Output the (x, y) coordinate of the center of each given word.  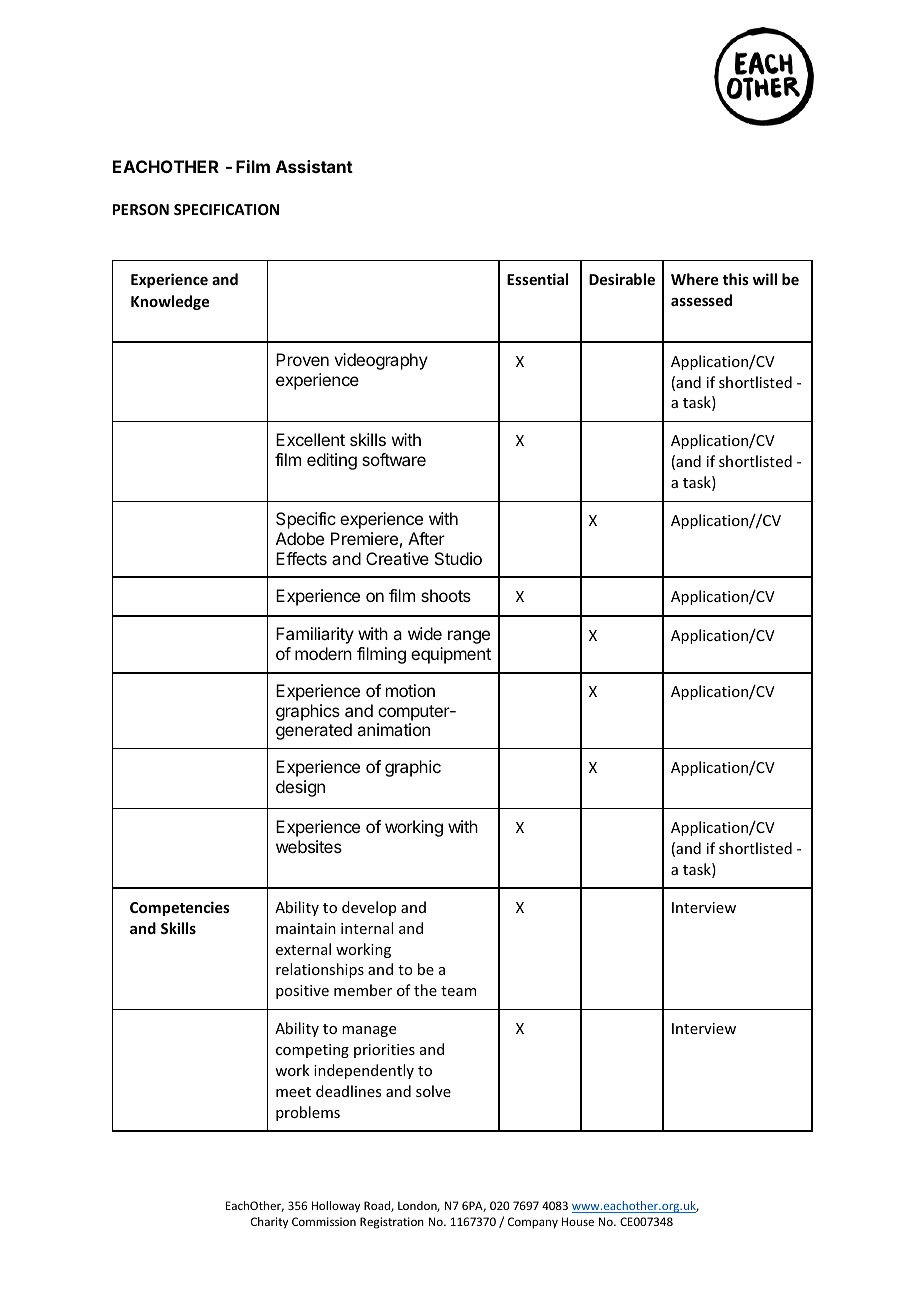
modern (323, 653)
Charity (269, 1223)
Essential (537, 279)
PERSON (141, 209)
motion (410, 690)
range (469, 637)
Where (694, 279)
